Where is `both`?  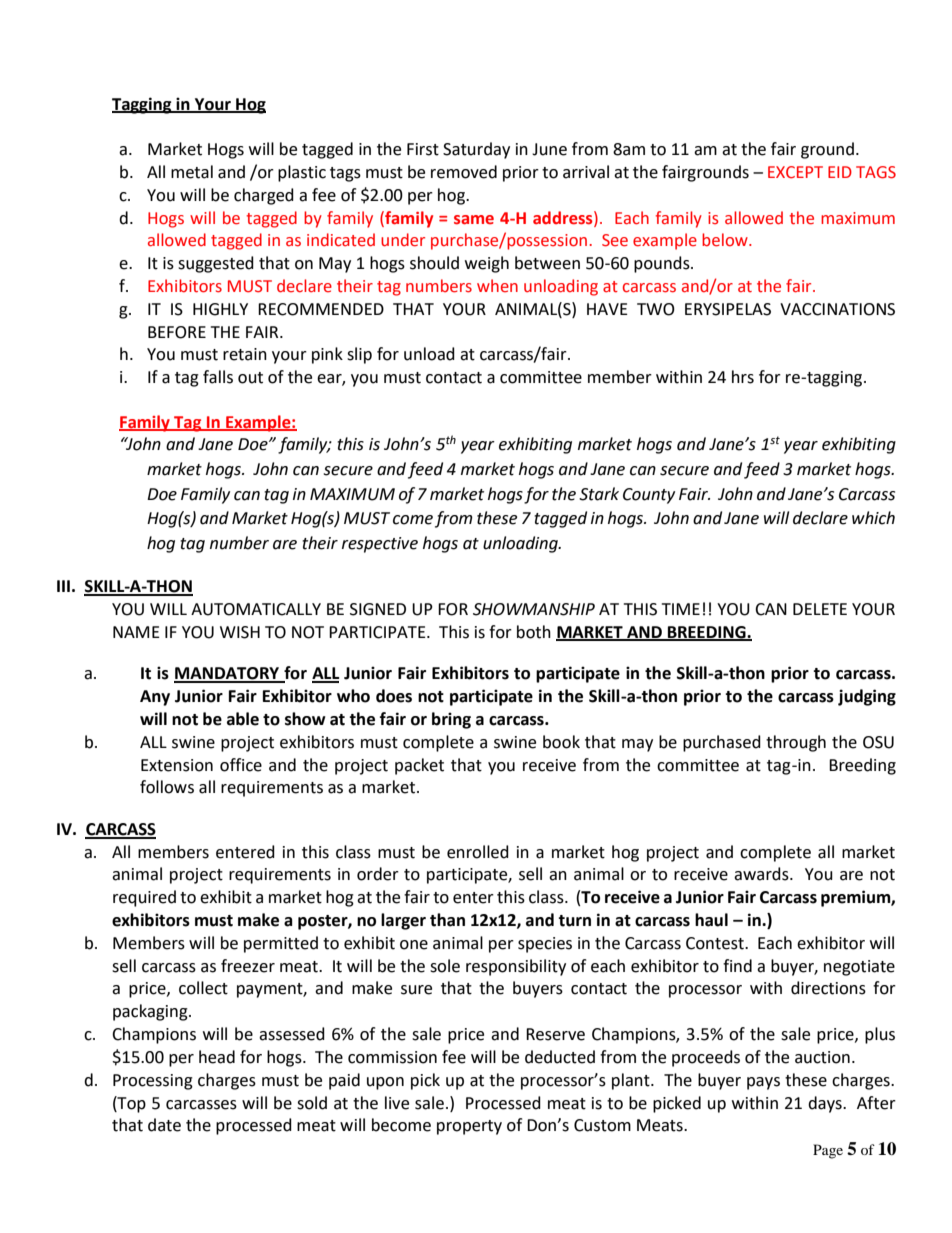 both is located at coordinates (534, 632).
